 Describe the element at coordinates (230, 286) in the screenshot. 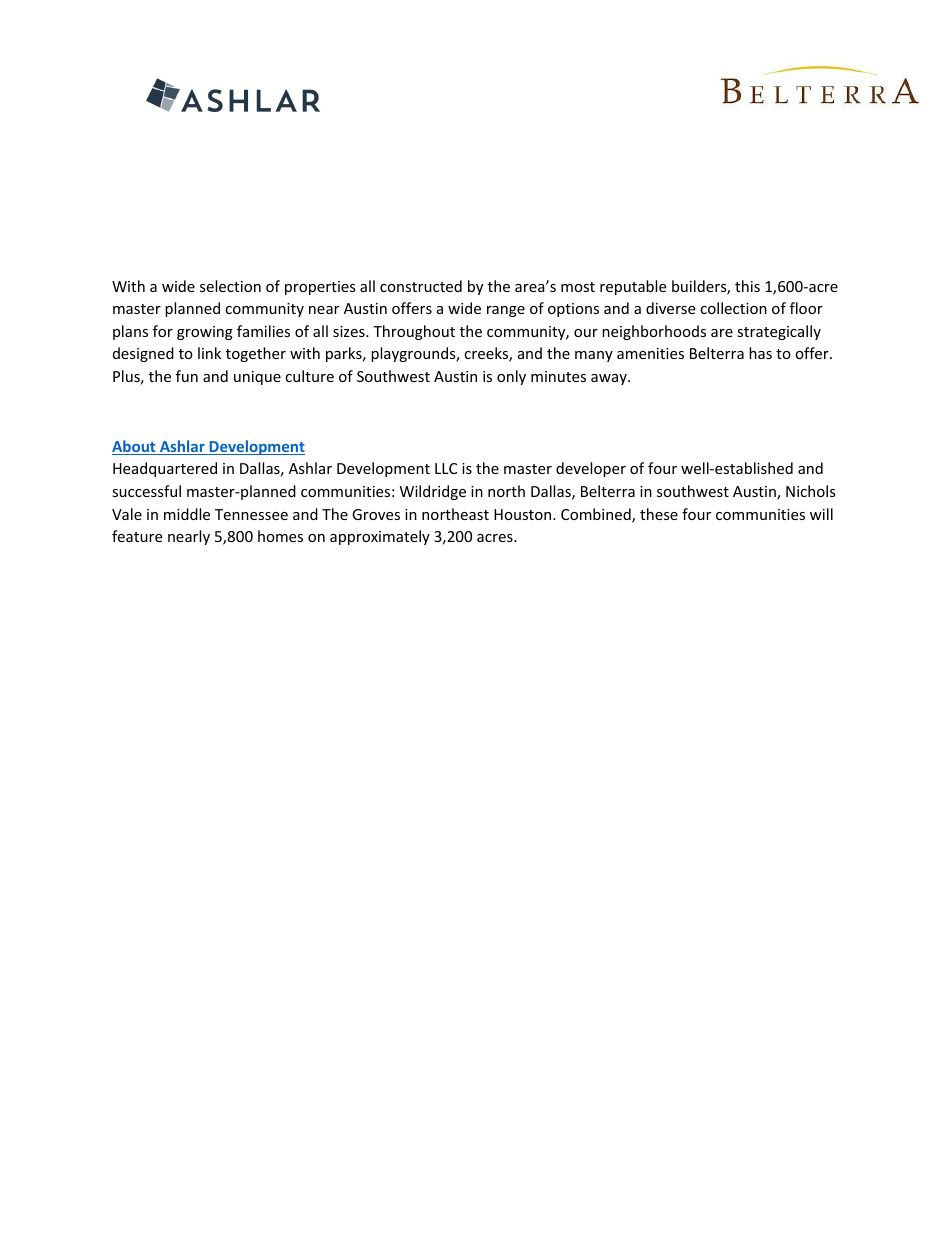

I see `selection` at that location.
